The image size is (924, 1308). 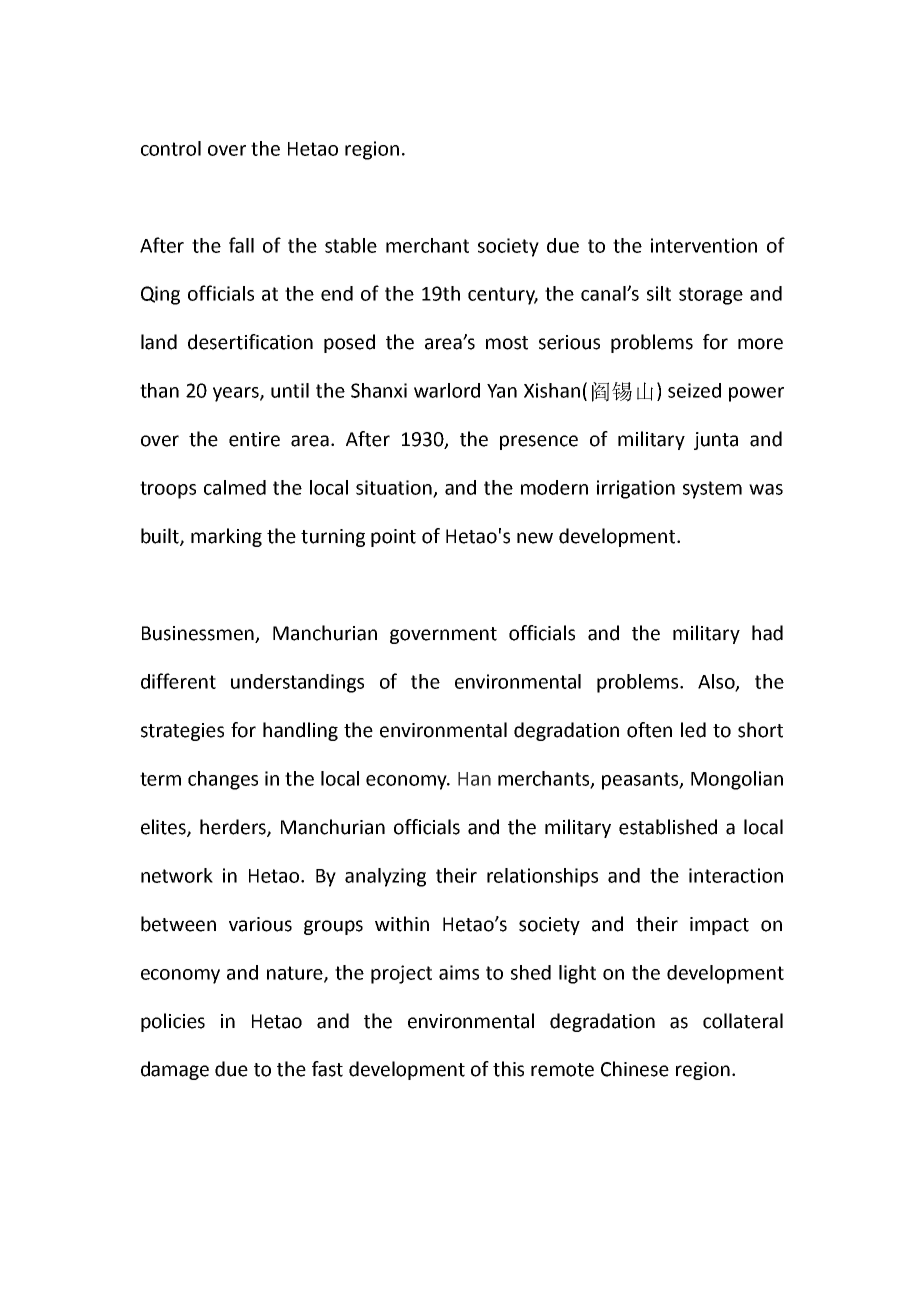 What do you see at coordinates (290, 390) in the screenshot?
I see `until` at bounding box center [290, 390].
